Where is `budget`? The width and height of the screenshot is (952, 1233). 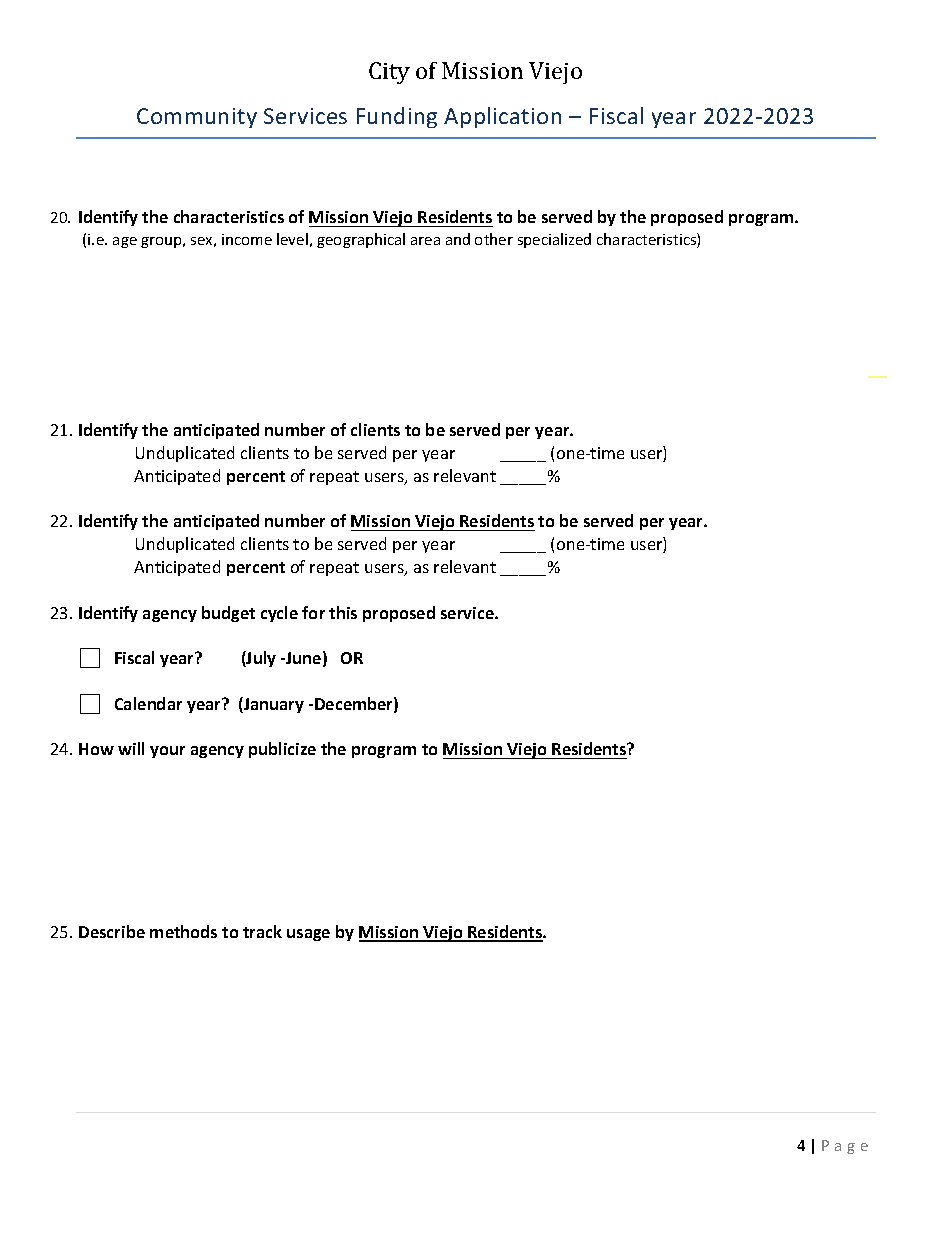
budget is located at coordinates (228, 614).
